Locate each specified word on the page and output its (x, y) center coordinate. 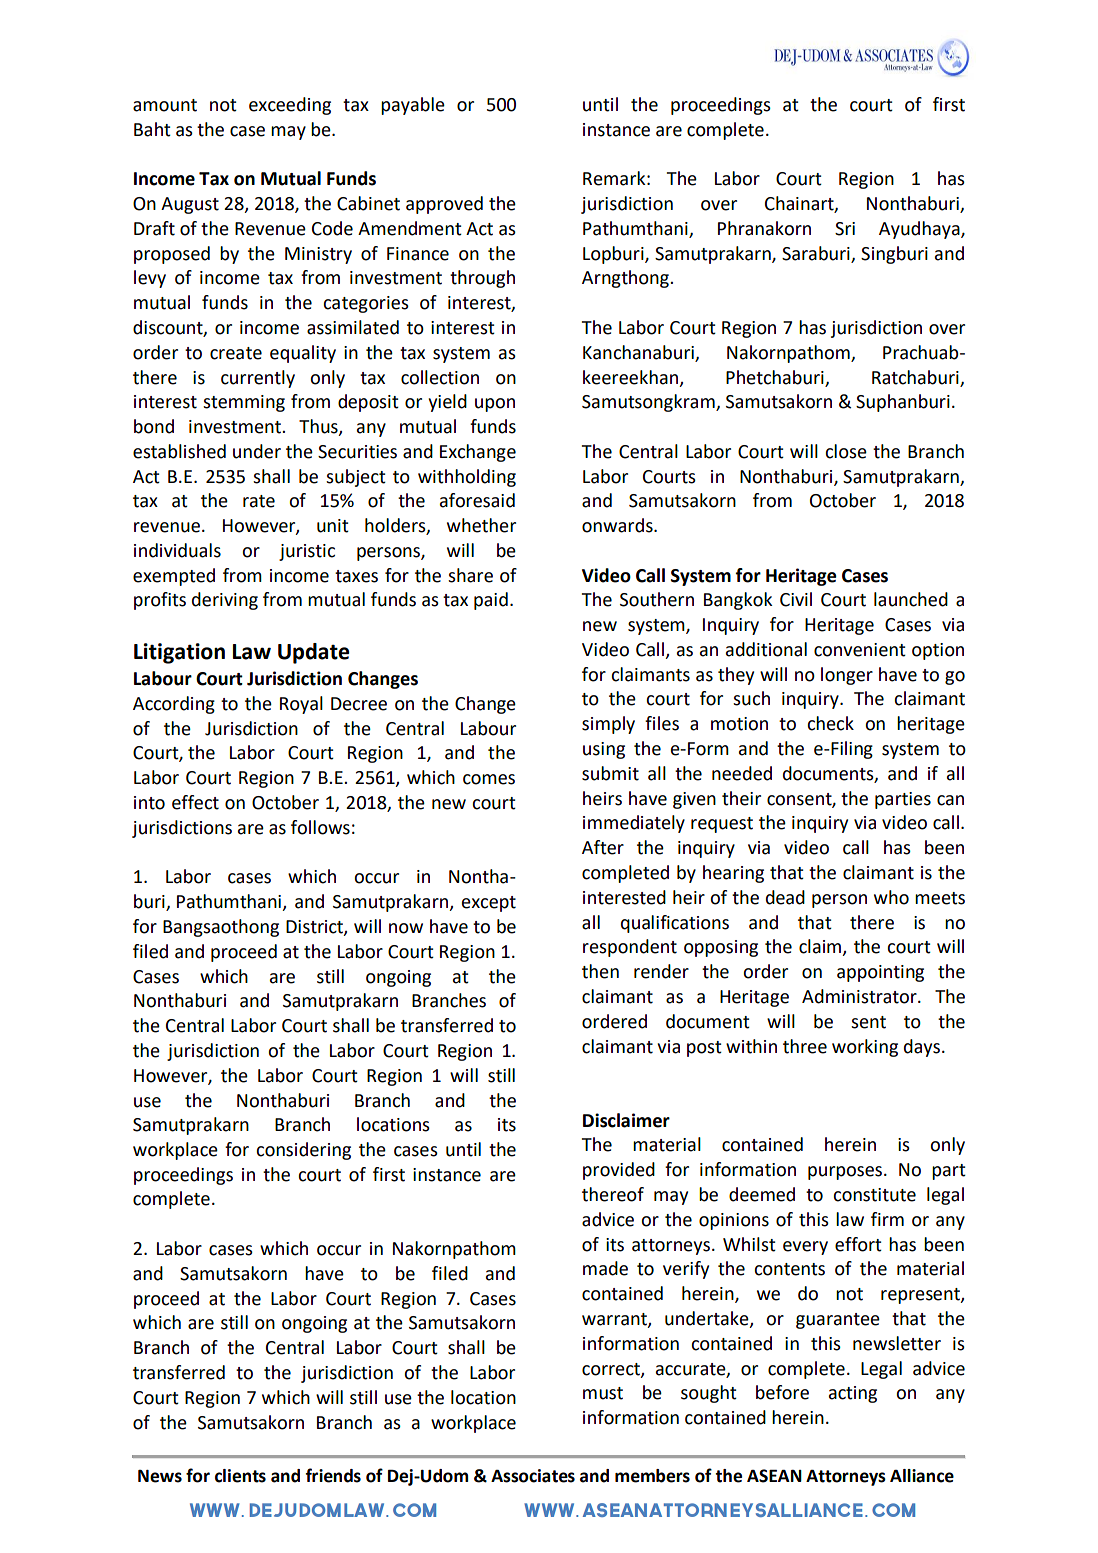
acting (853, 1394)
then (600, 971)
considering (303, 1151)
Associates (533, 1476)
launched (911, 599)
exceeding (290, 106)
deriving (225, 601)
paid (491, 601)
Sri (845, 229)
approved (444, 205)
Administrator (860, 996)
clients (240, 1476)
